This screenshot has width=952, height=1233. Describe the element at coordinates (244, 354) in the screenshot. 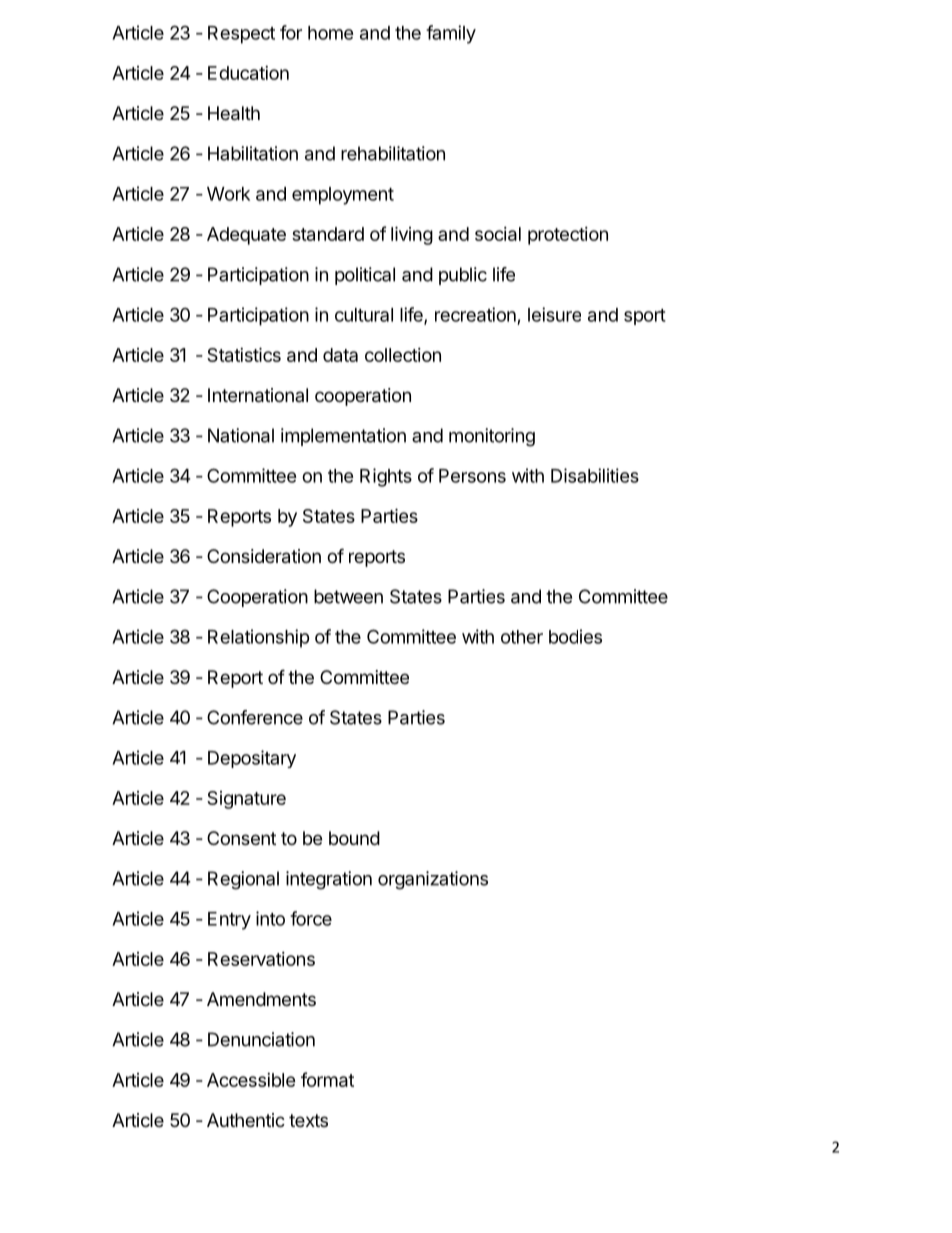

I see `Statistics` at that location.
